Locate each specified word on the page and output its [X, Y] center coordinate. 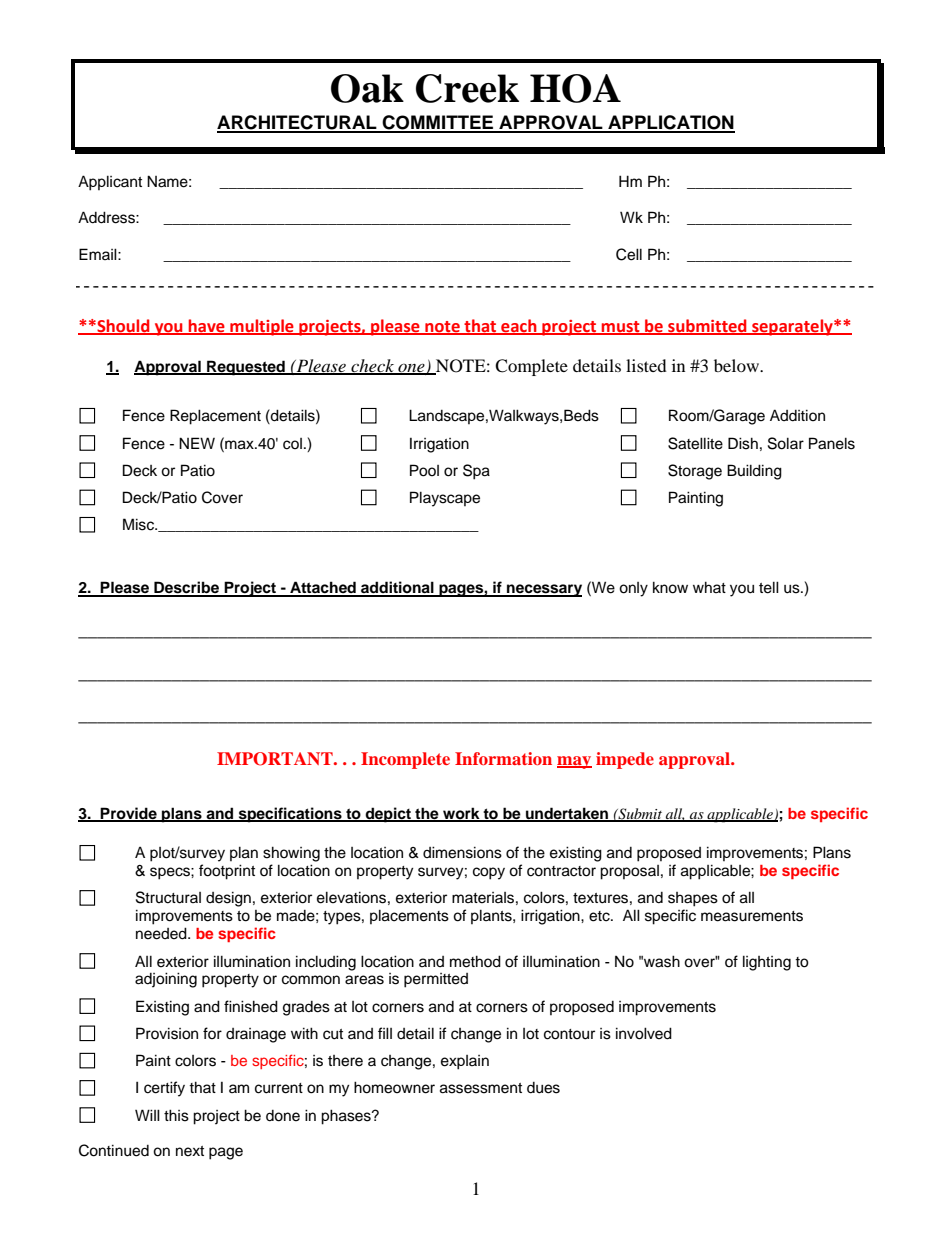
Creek [467, 88]
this [176, 1115]
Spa [476, 472]
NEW [197, 443]
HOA [575, 88]
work [461, 814]
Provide [129, 814]
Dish [743, 443]
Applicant [110, 183]
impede [625, 760]
